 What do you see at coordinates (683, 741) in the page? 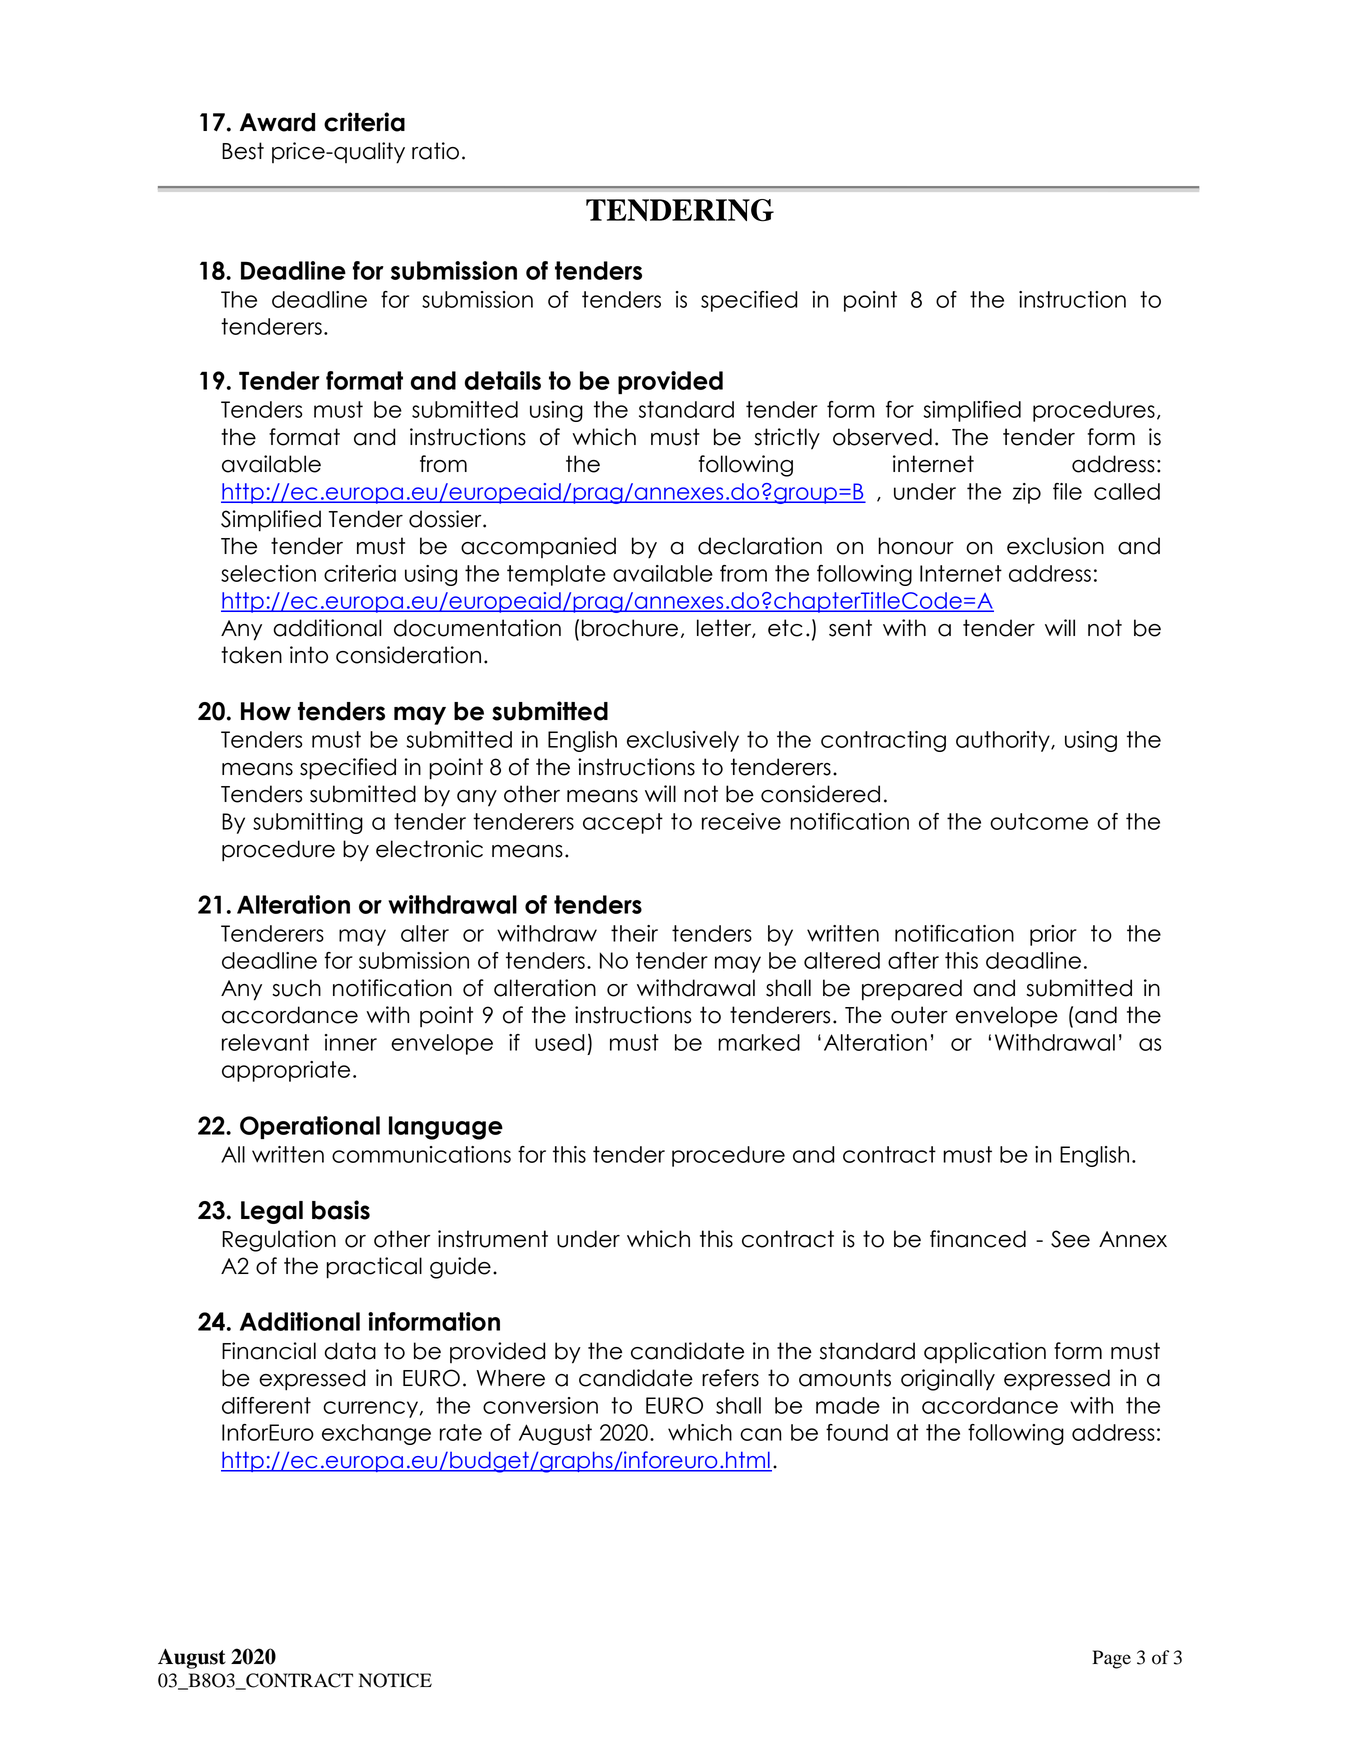
I see `exclusively` at bounding box center [683, 741].
